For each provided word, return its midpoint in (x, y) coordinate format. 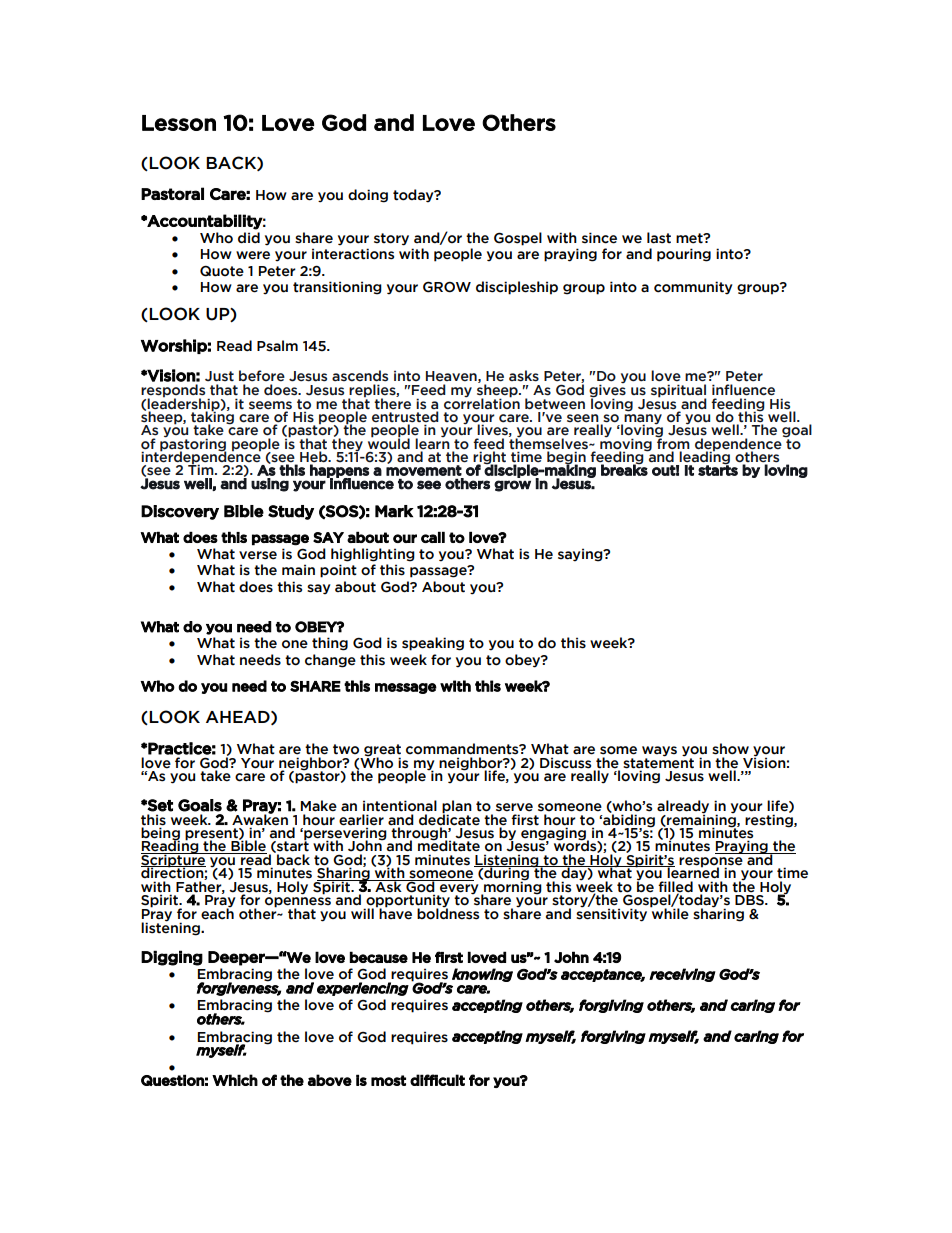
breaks (624, 469)
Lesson (179, 123)
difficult (437, 1080)
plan (457, 808)
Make (319, 806)
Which (235, 1080)
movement (424, 469)
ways (659, 752)
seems (270, 405)
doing (368, 196)
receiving (682, 975)
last (659, 238)
